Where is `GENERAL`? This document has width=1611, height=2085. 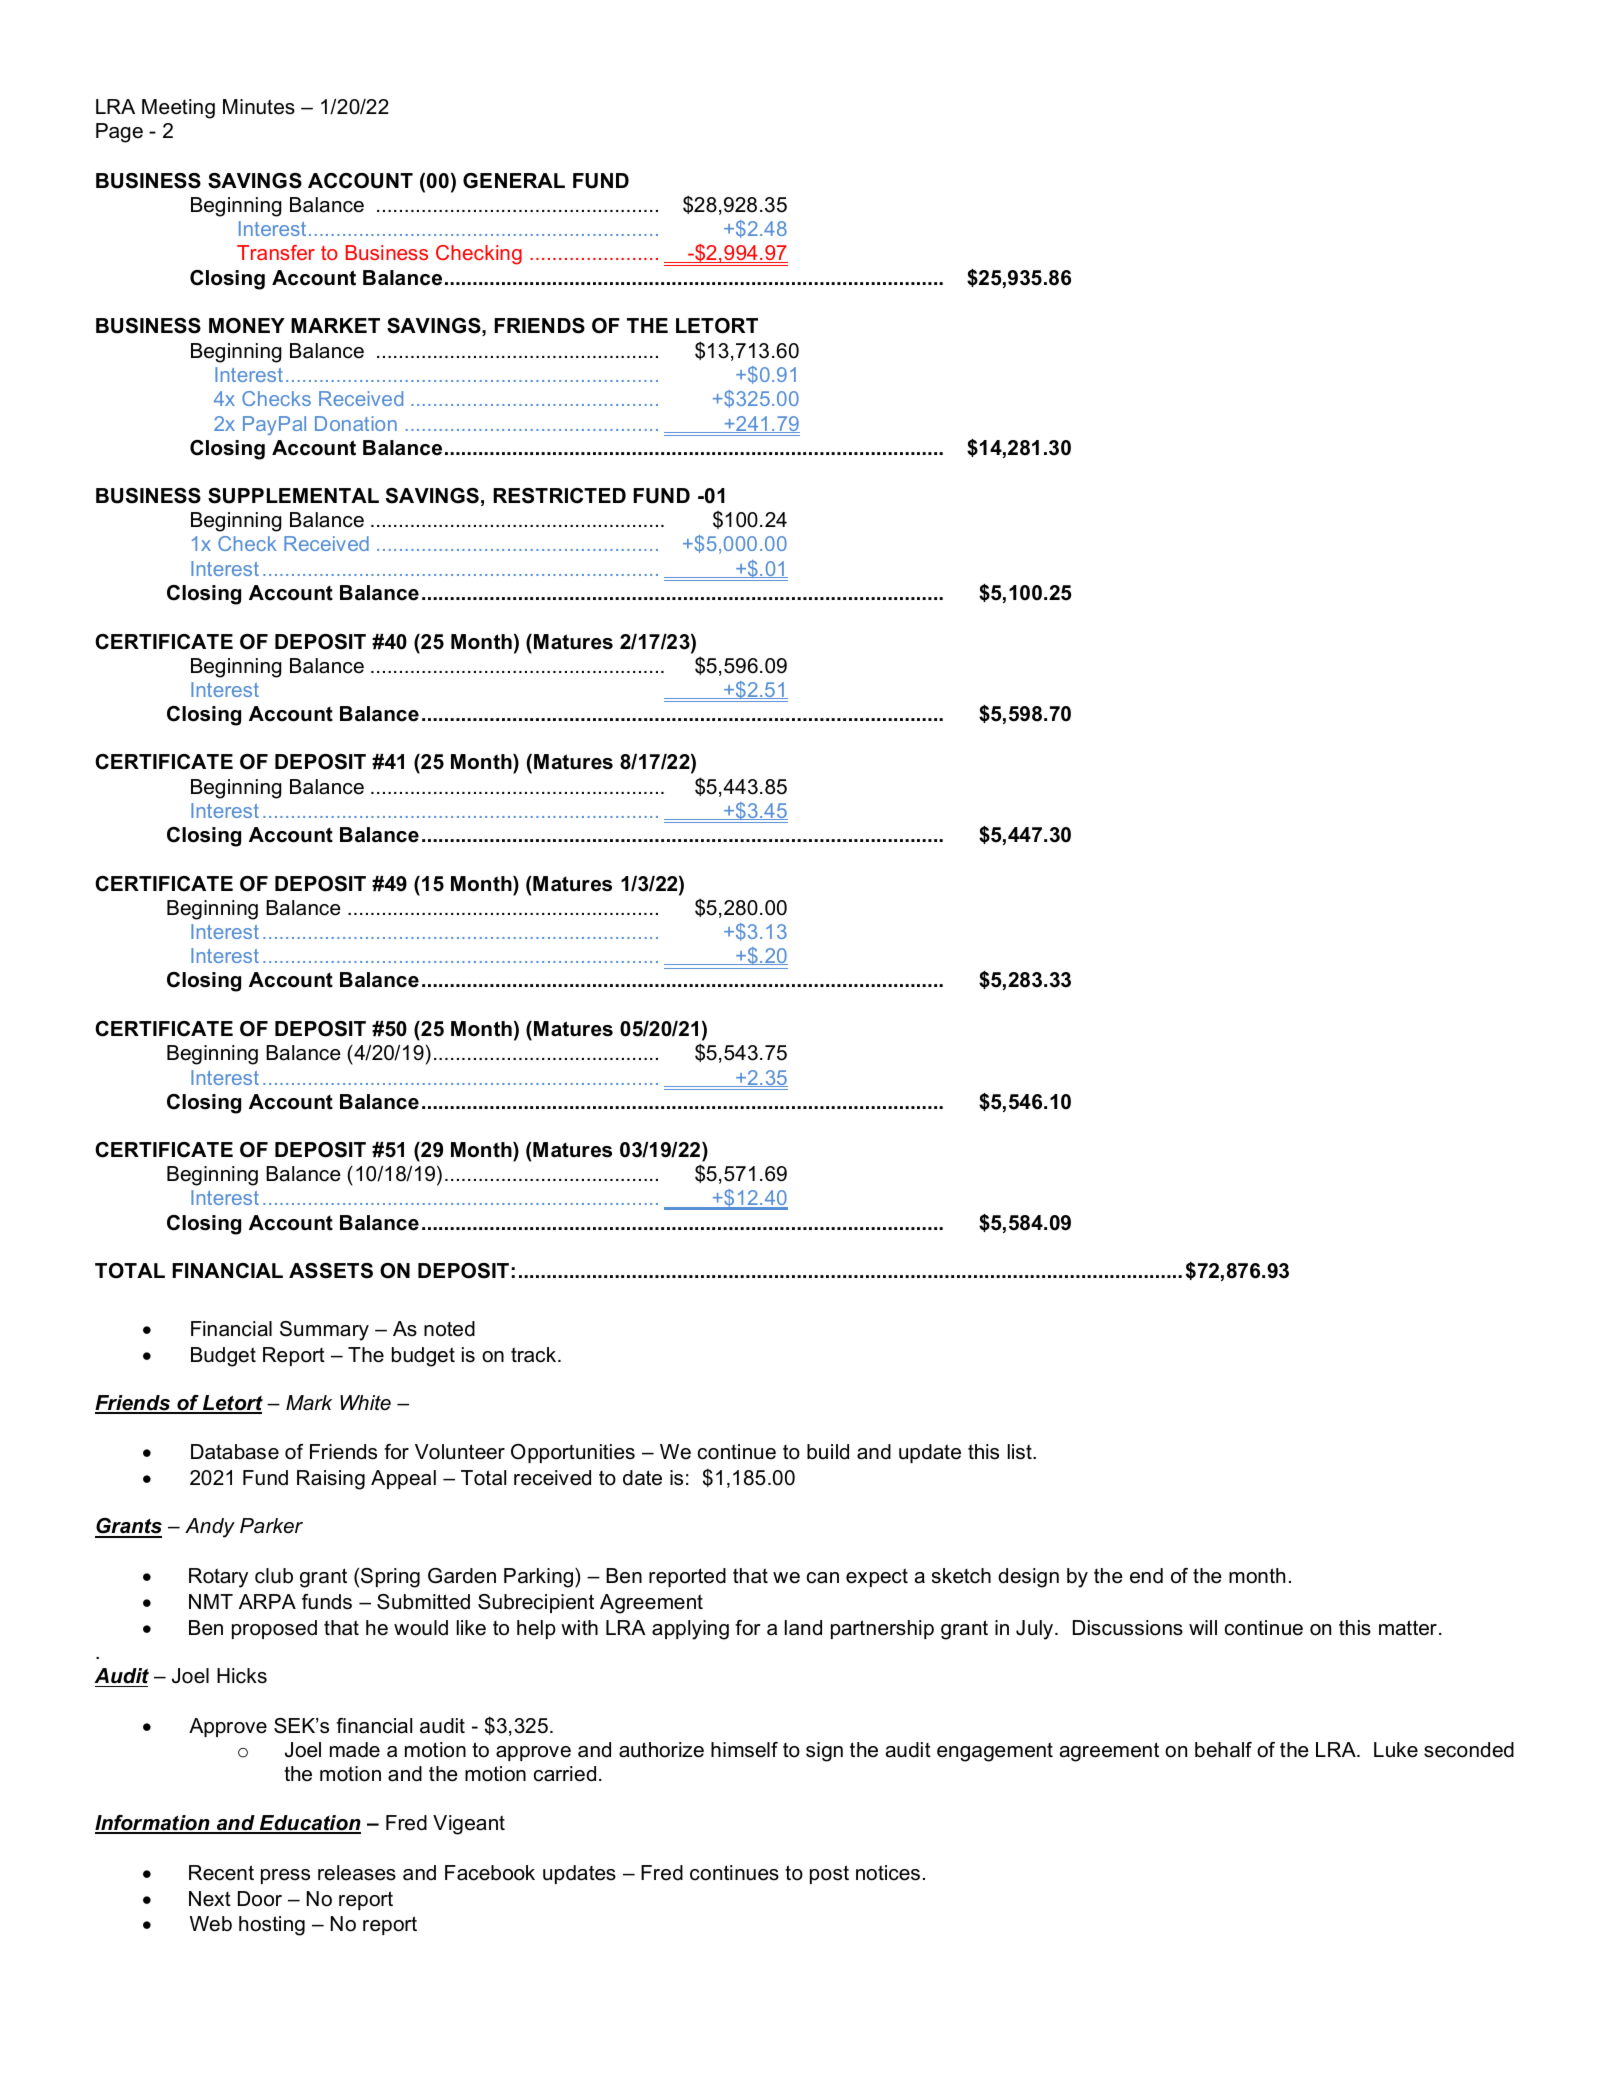 GENERAL is located at coordinates (514, 181).
